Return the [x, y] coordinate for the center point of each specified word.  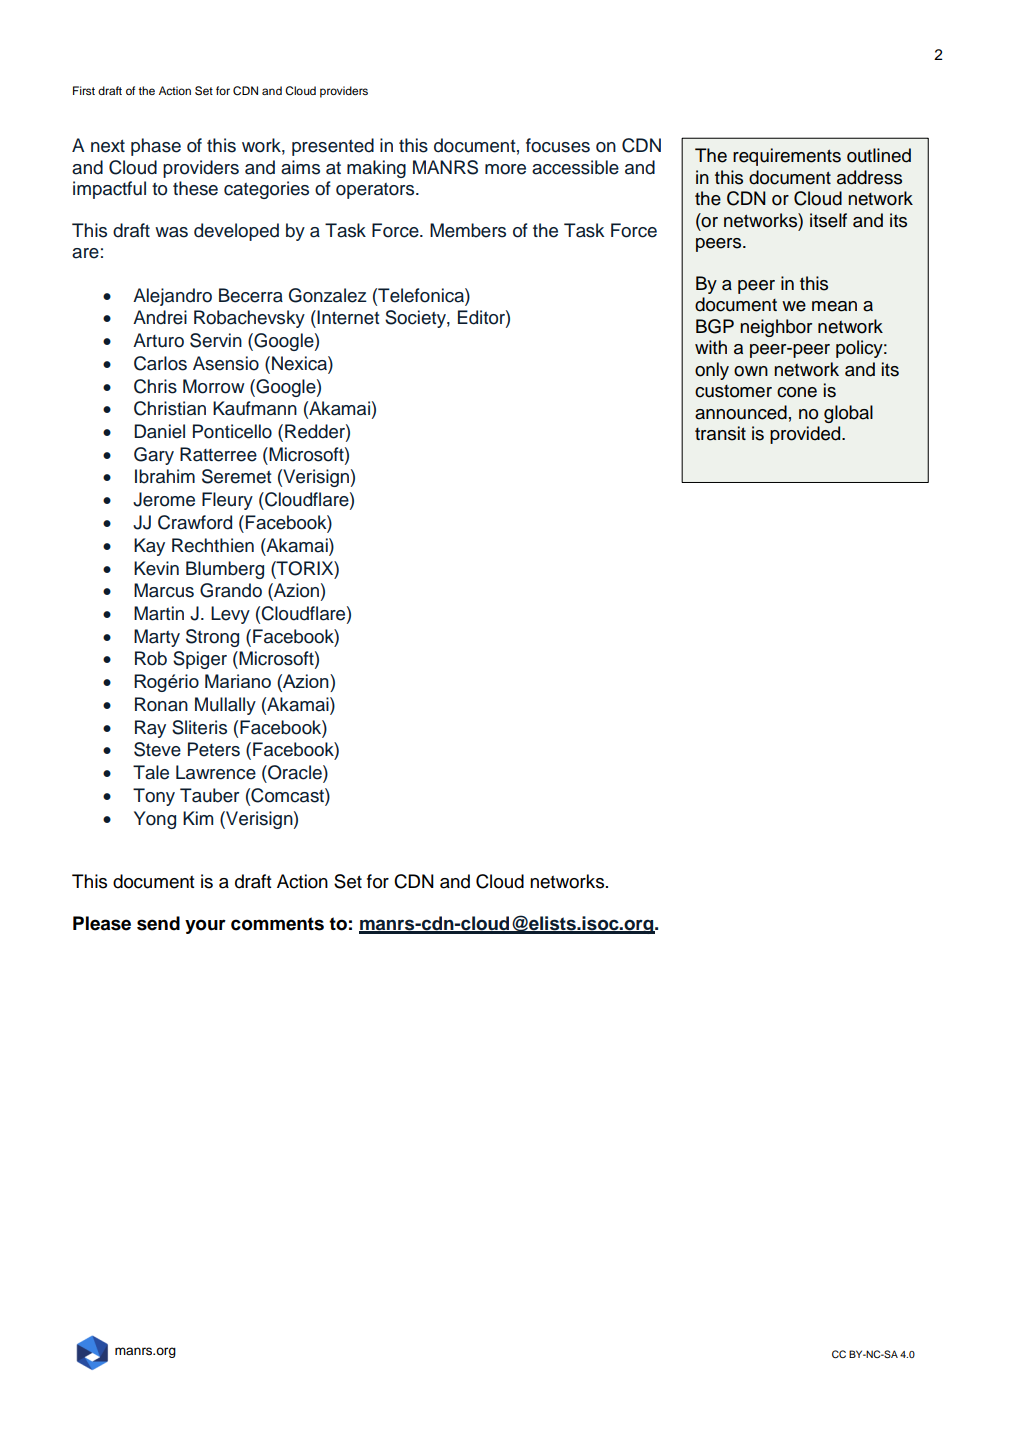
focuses [558, 145]
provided [806, 435]
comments [277, 924]
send [158, 923]
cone [797, 392]
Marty [157, 638]
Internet [347, 317]
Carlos [160, 363]
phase [156, 147]
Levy [230, 615]
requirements [787, 157]
